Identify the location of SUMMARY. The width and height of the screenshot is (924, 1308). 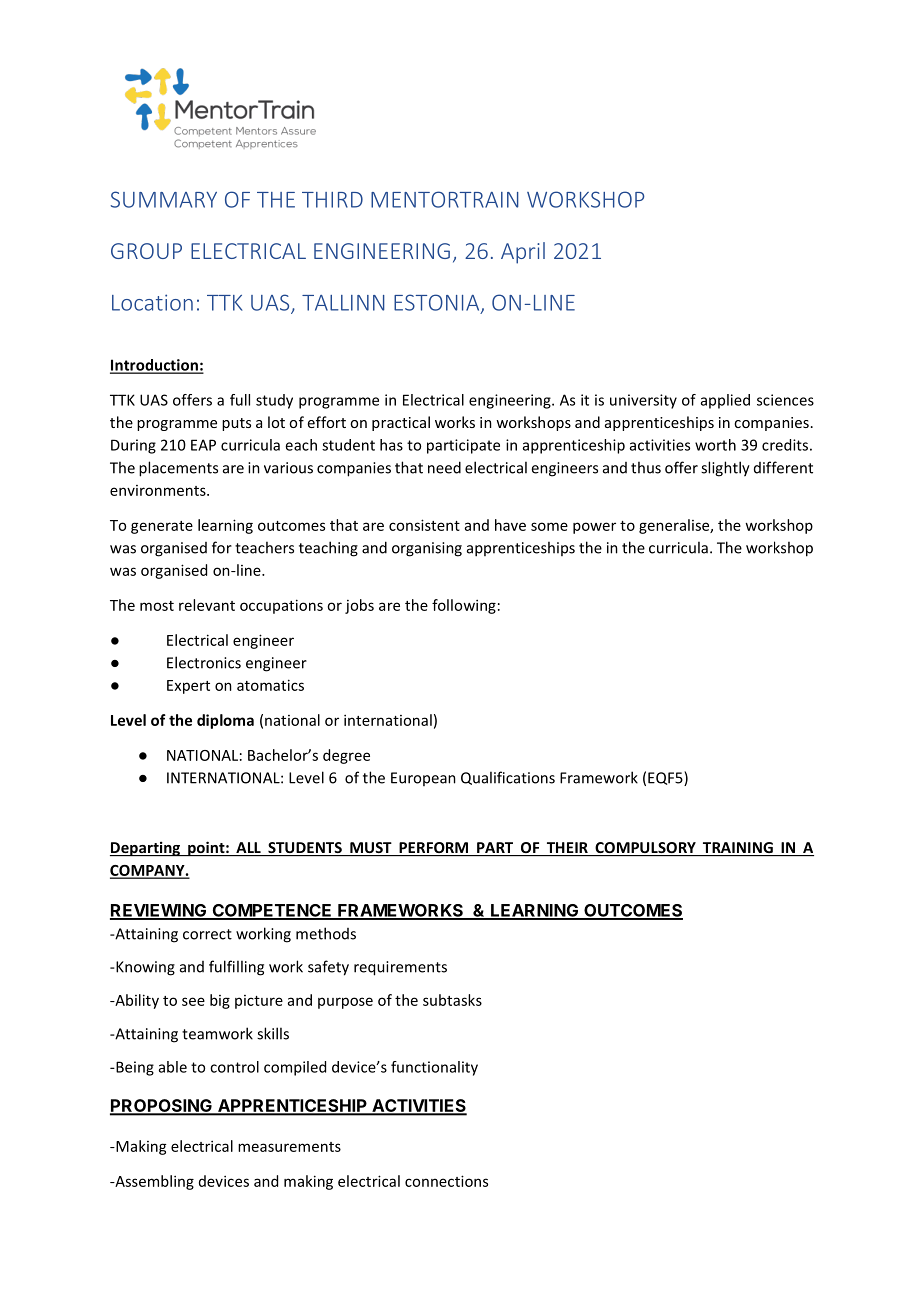
(164, 199).
